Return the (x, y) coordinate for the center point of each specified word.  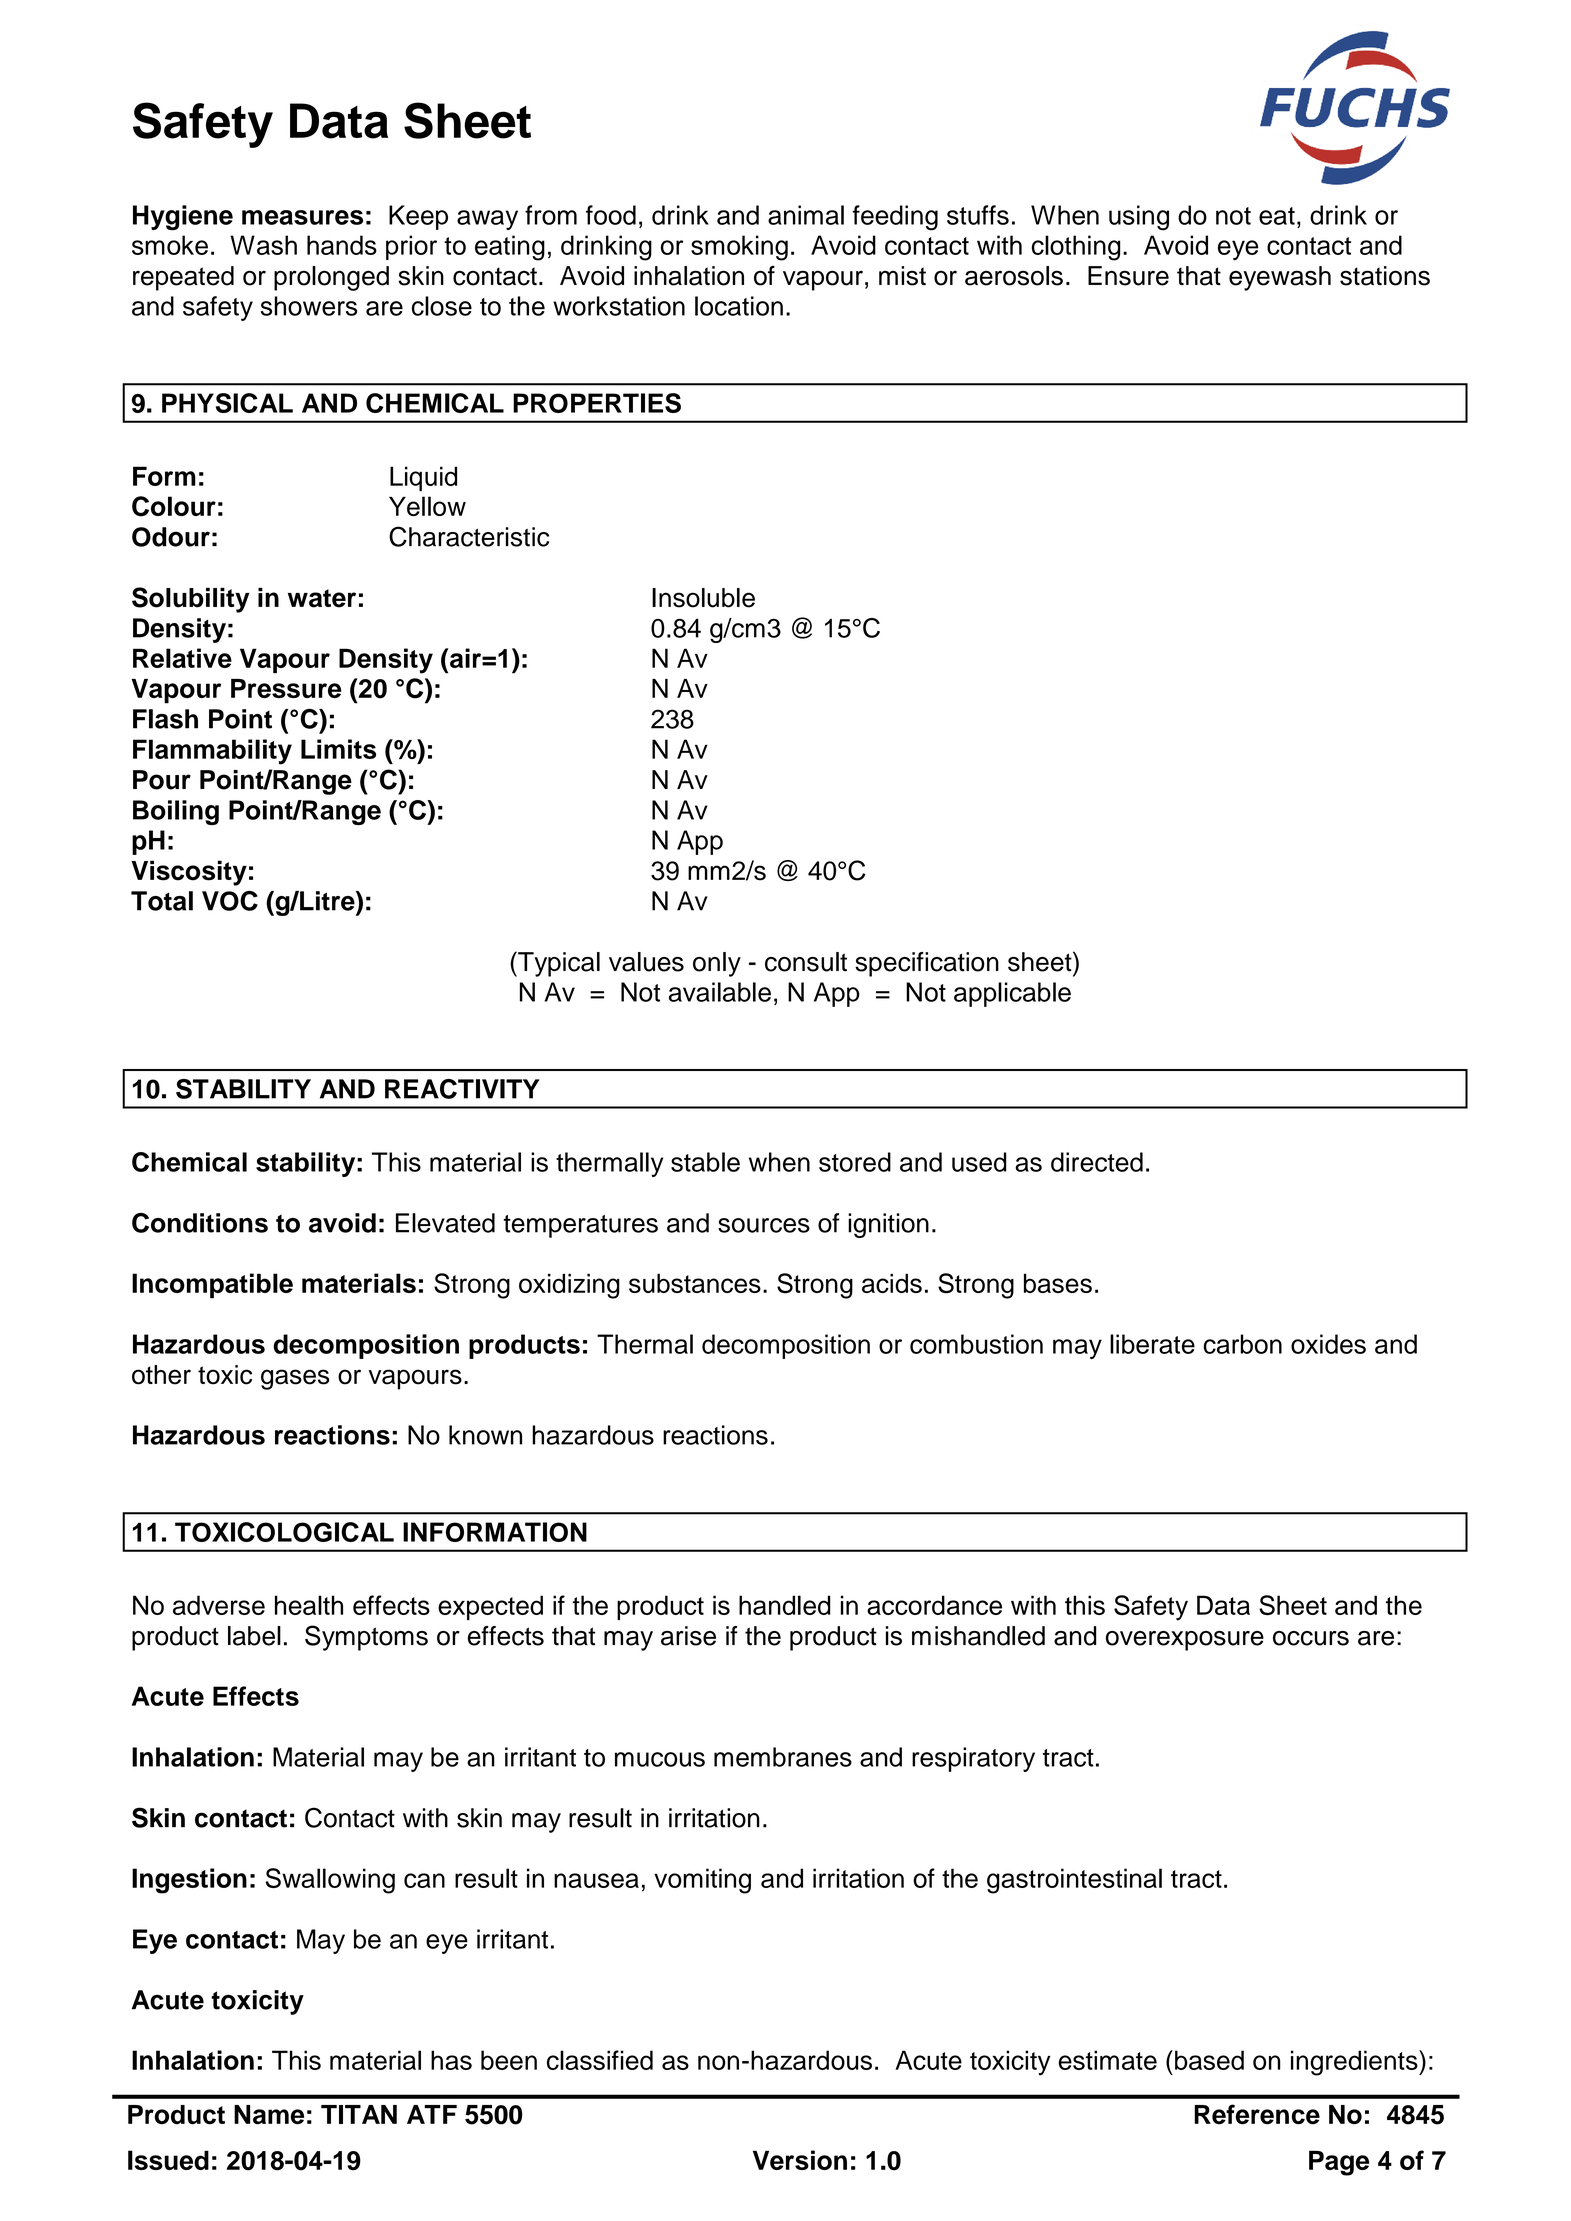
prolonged (331, 278)
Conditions (200, 1223)
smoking (739, 248)
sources (764, 1225)
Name (269, 2115)
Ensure (1128, 276)
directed (1097, 1162)
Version (800, 2160)
